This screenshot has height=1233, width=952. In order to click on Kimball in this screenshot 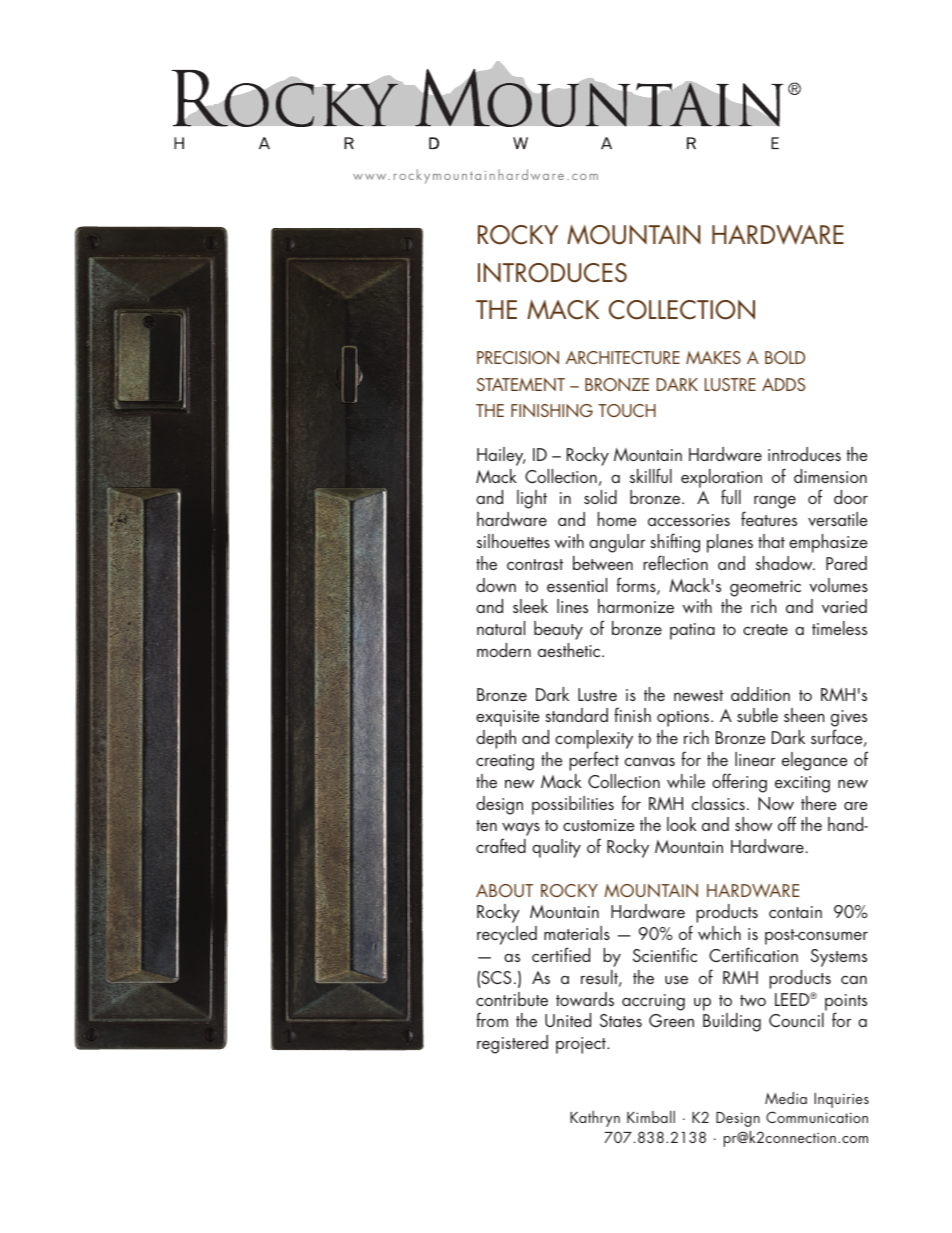, I will do `click(651, 1117)`.
